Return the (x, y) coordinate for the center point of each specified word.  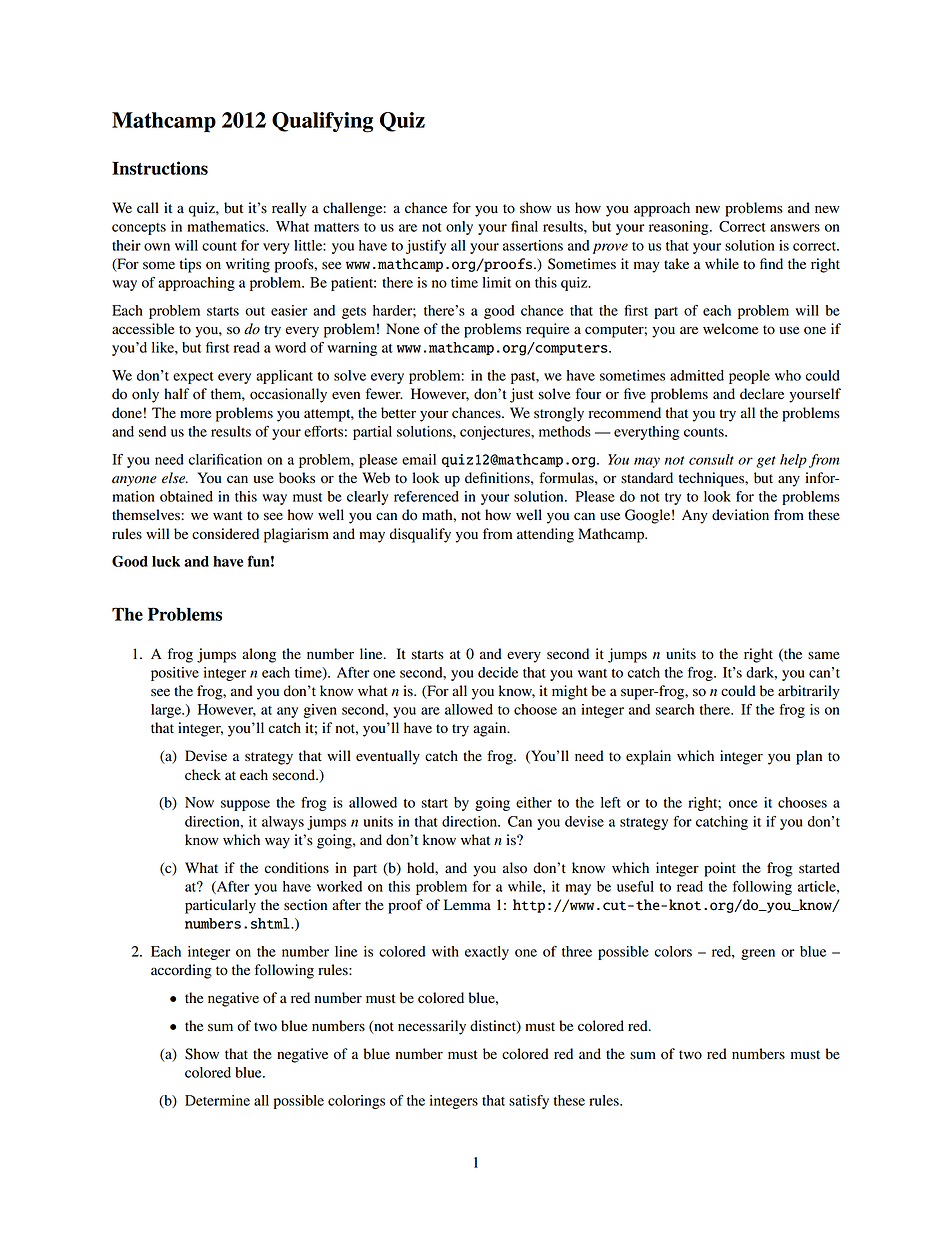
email (419, 459)
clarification (225, 459)
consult (711, 459)
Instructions (160, 168)
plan (809, 757)
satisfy (529, 1102)
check (203, 774)
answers (795, 228)
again (491, 729)
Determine (217, 1100)
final (524, 226)
